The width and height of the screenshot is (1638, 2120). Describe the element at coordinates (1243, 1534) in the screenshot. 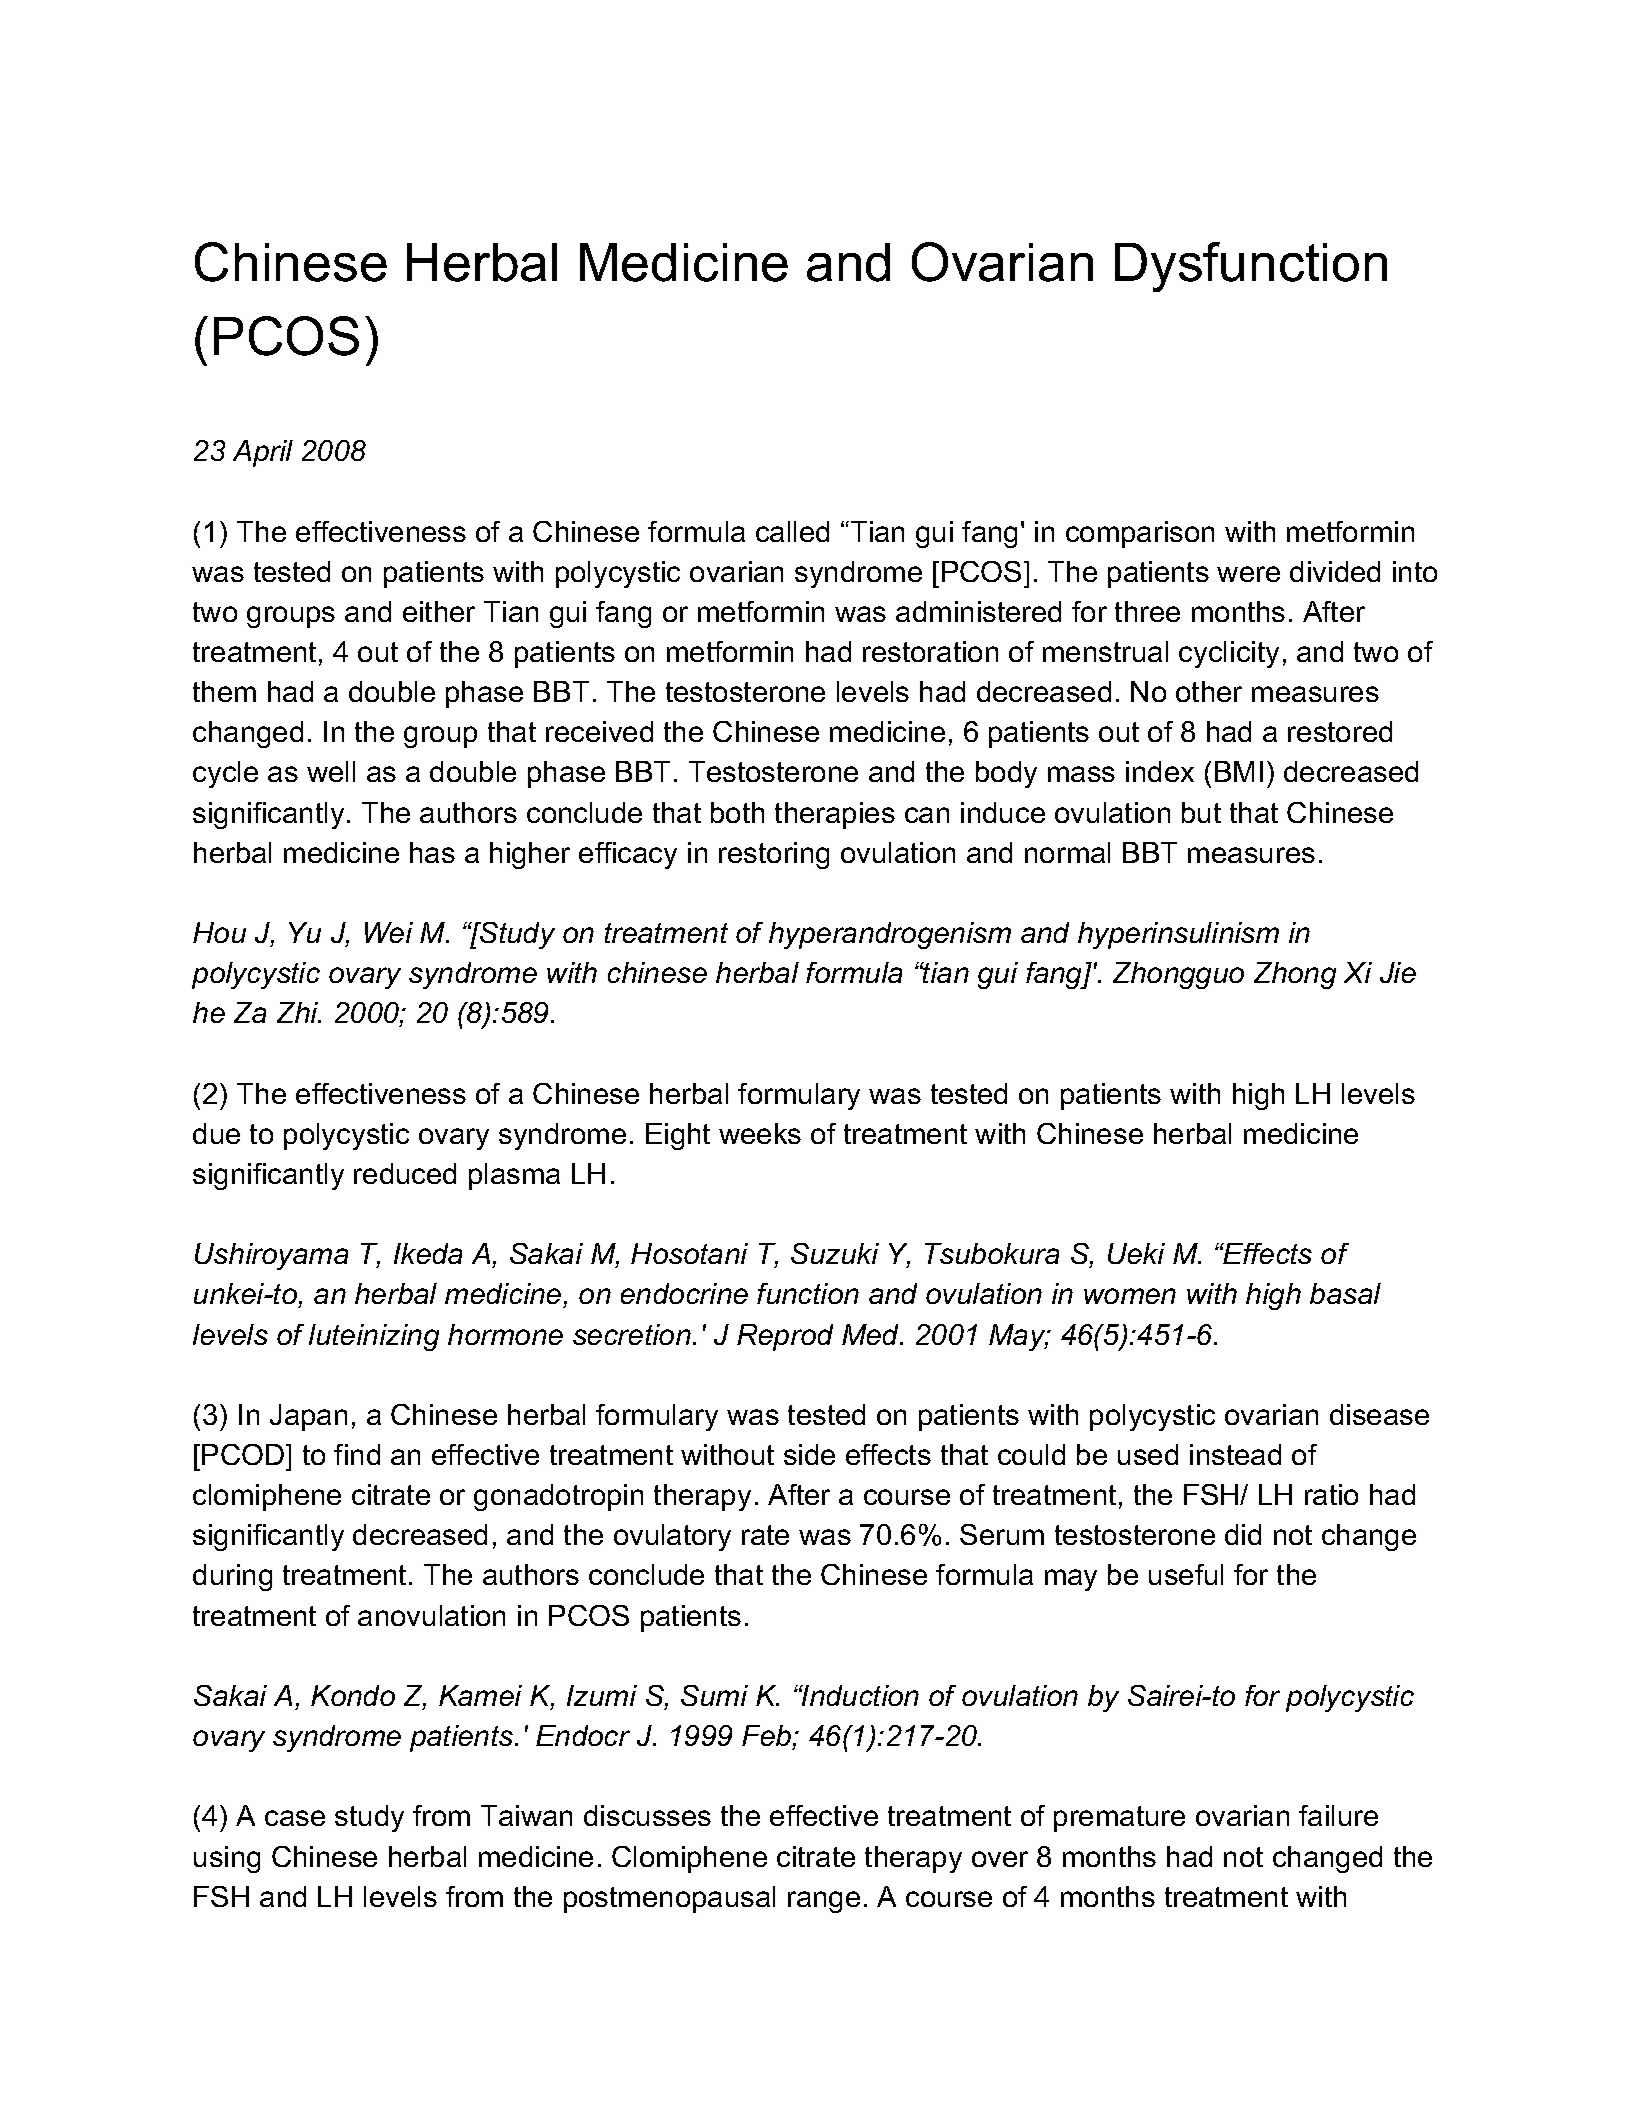

I see `did` at that location.
